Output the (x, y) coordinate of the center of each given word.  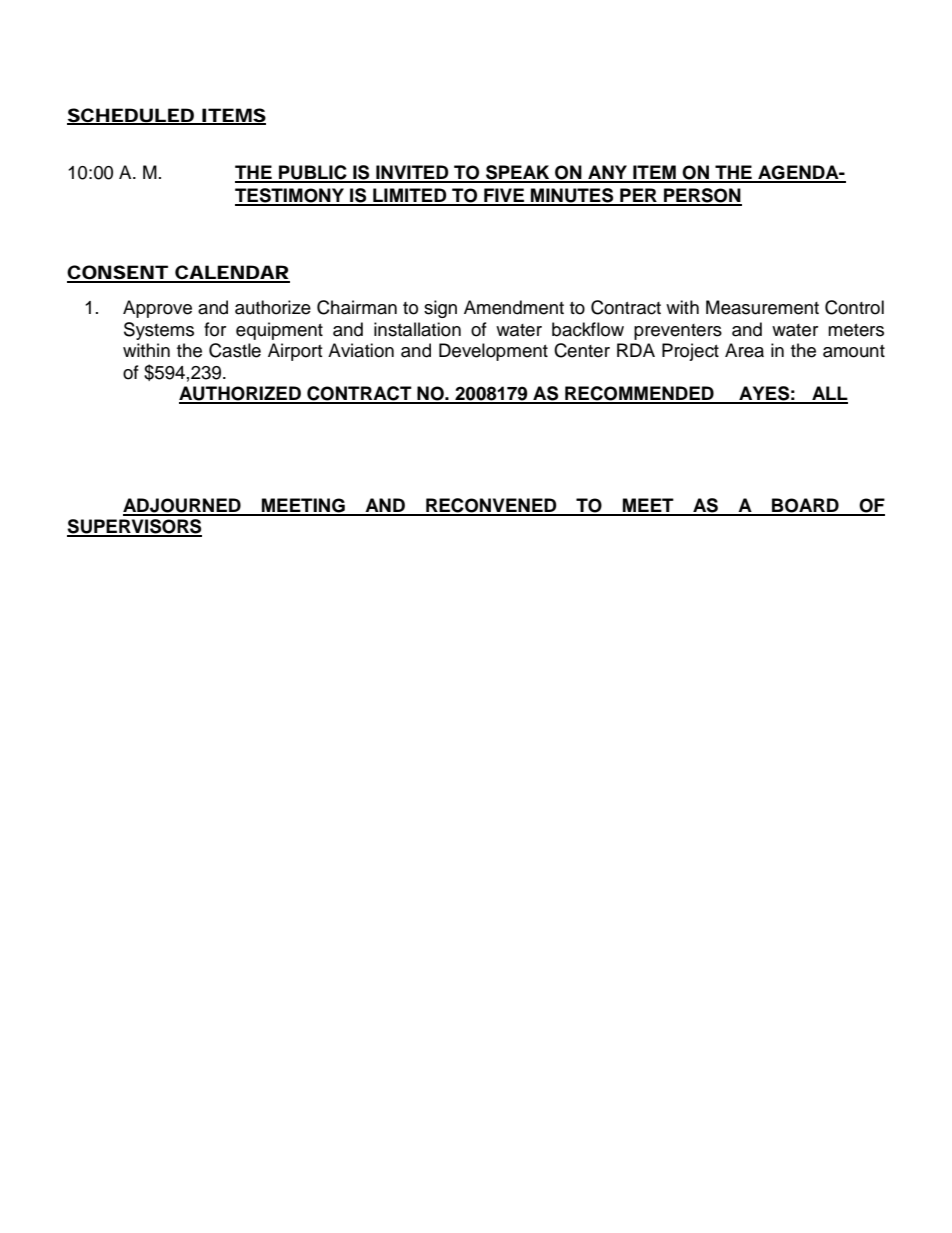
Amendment (514, 307)
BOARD (805, 506)
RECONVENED (491, 506)
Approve (157, 309)
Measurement (762, 307)
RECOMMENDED (639, 394)
